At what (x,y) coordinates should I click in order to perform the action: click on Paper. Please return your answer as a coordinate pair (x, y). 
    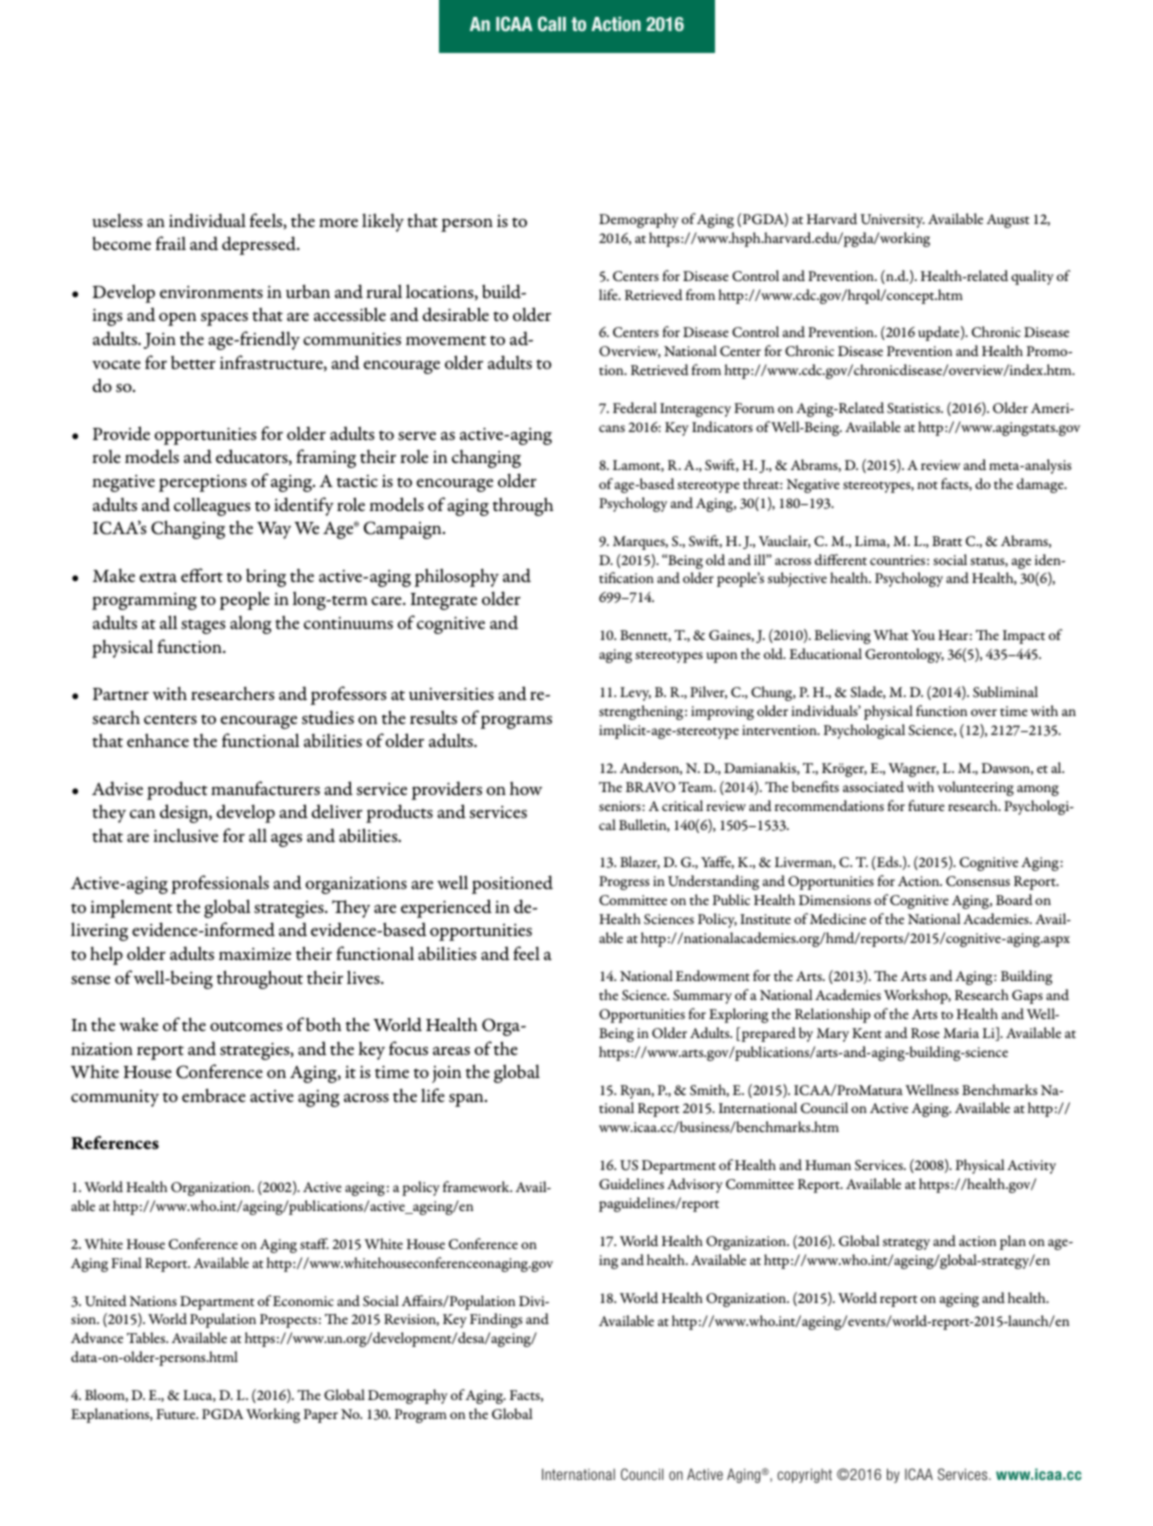
    Looking at the image, I should click on (321, 1416).
